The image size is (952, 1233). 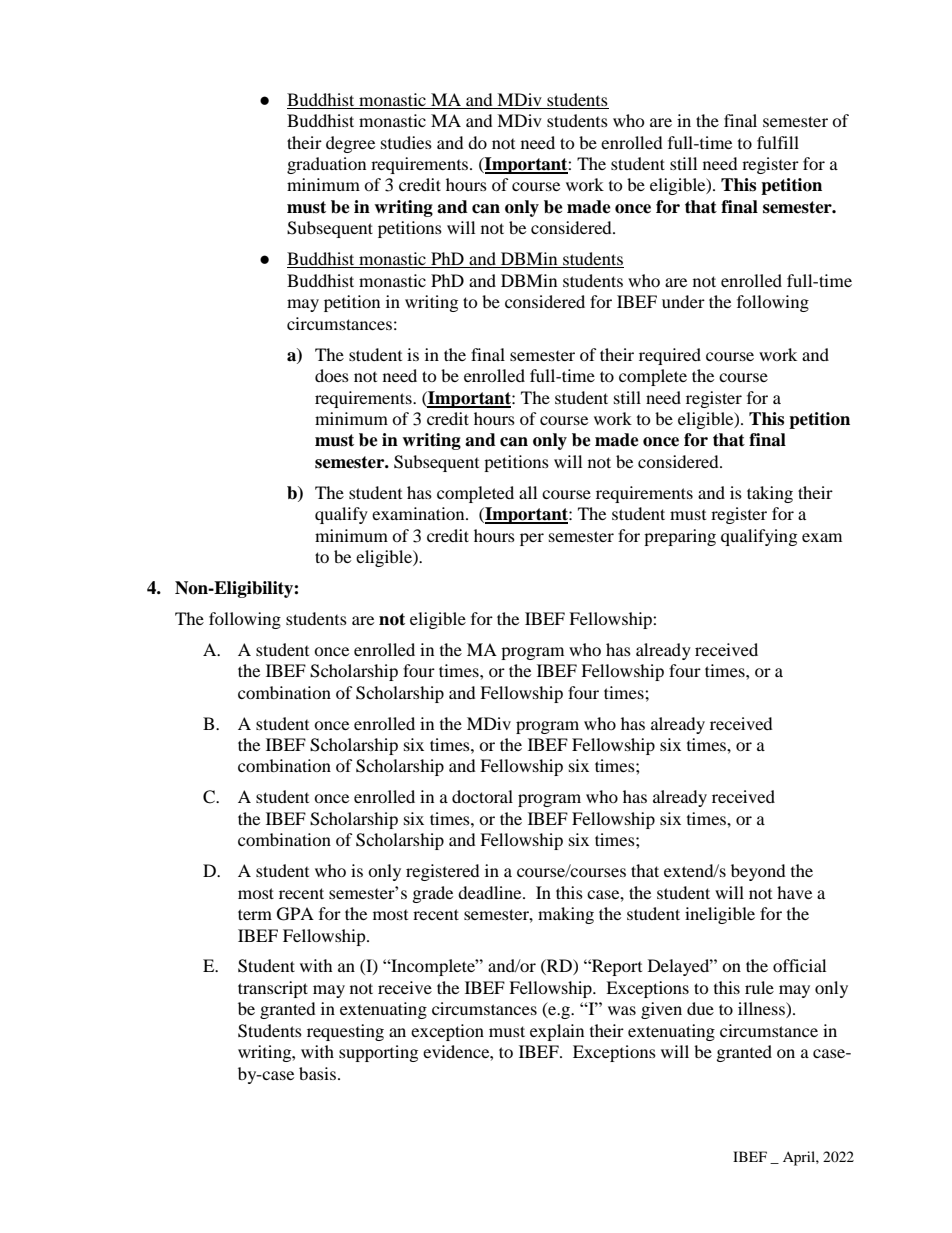 I want to click on studies, so click(x=406, y=142).
